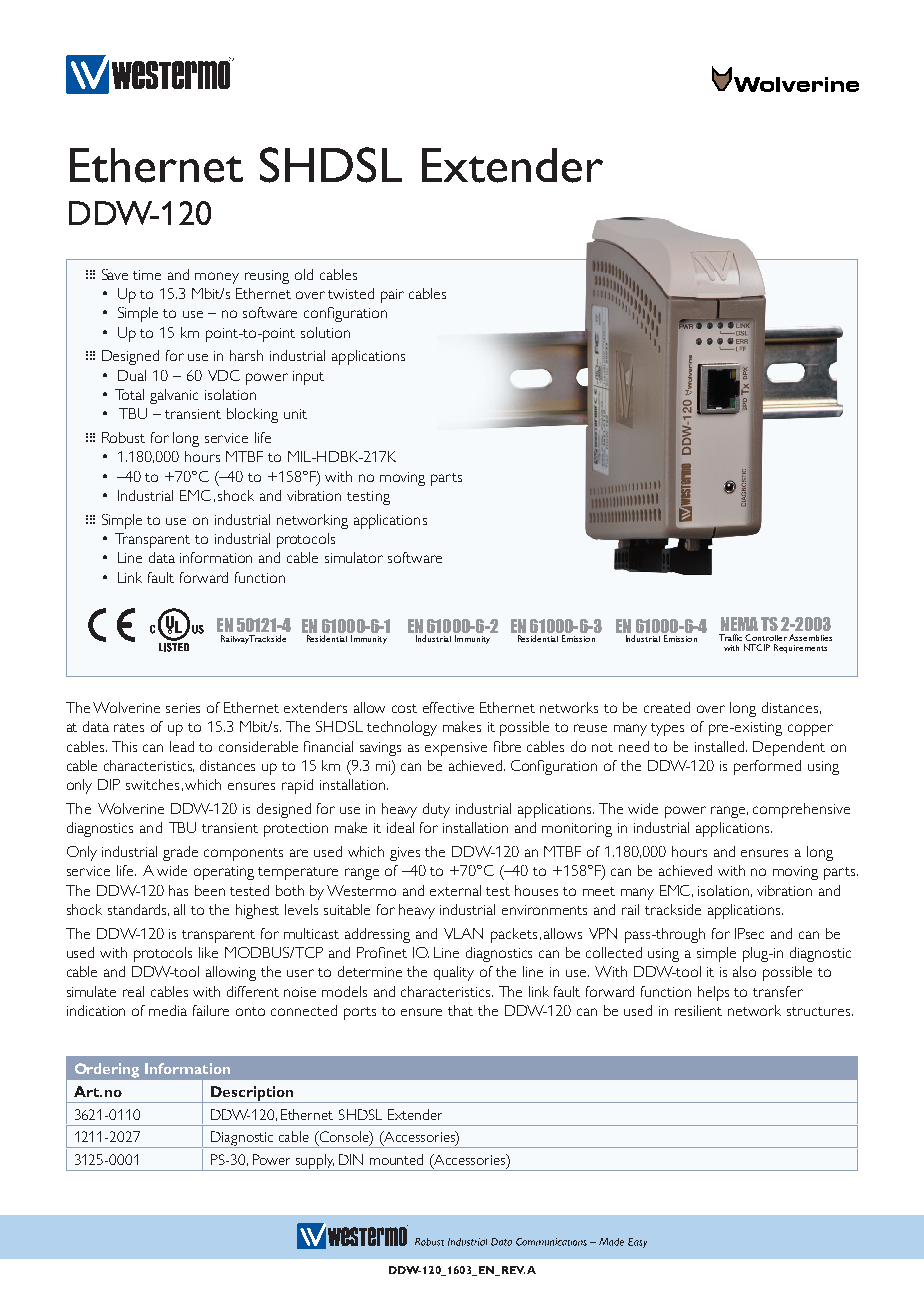  I want to click on grade, so click(180, 853).
